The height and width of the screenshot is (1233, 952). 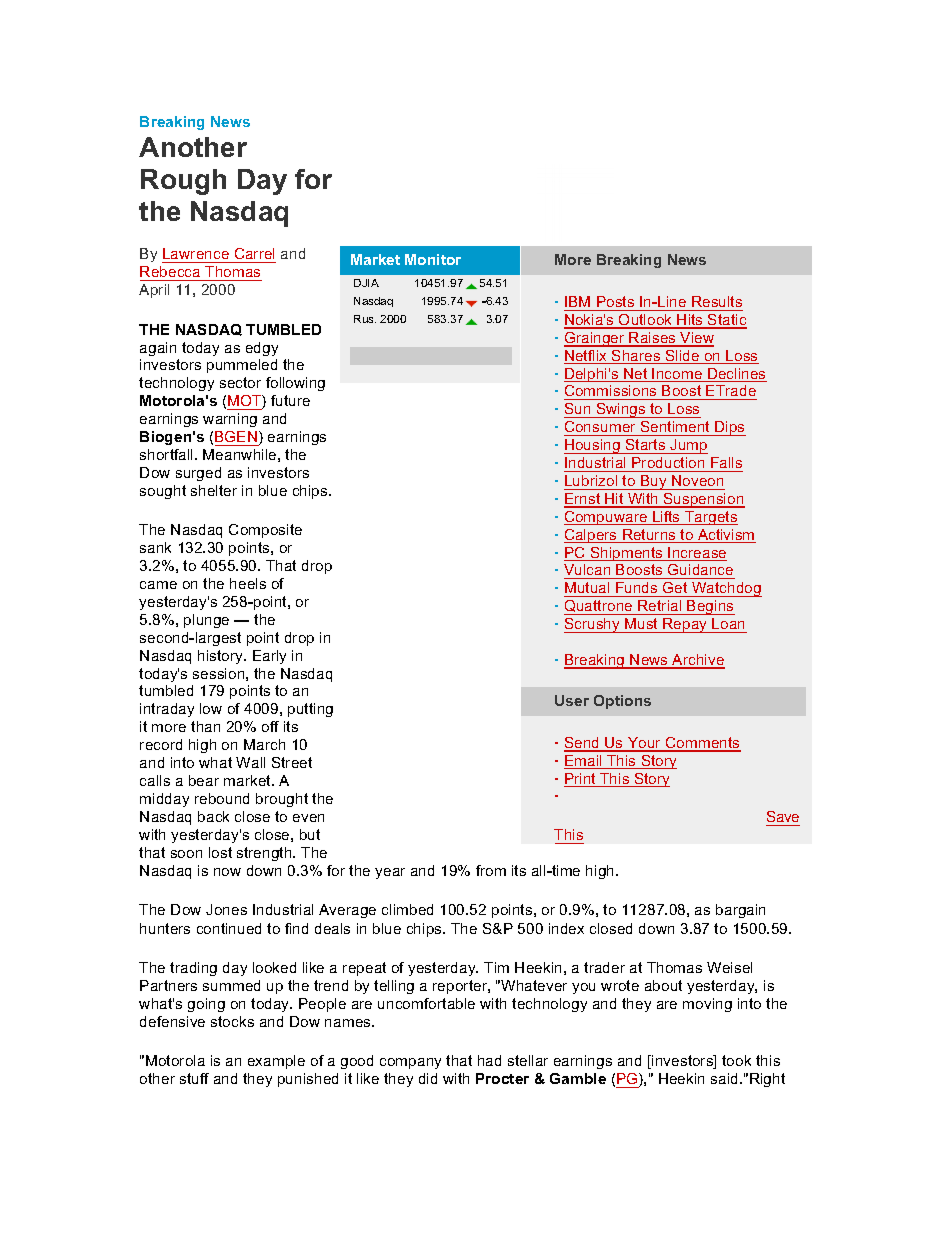 I want to click on User, so click(x=572, y=700).
